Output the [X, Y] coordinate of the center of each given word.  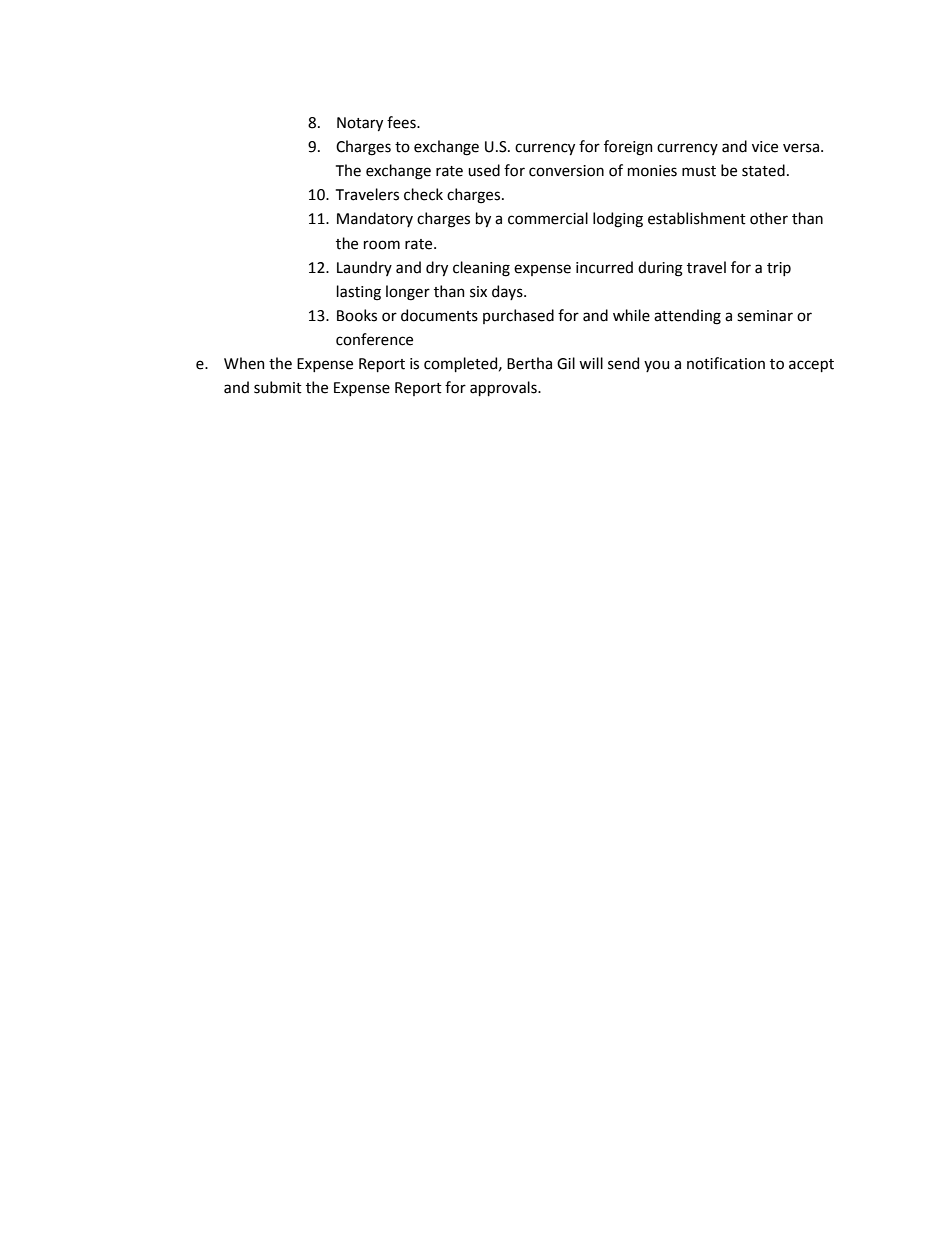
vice [765, 147]
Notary [360, 124]
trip [779, 269]
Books [357, 315]
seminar [765, 316]
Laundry [364, 268]
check [423, 194]
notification [726, 363]
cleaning [481, 269]
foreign [628, 148]
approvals [504, 388]
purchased [518, 316]
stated [763, 170]
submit [278, 387]
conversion [566, 171]
